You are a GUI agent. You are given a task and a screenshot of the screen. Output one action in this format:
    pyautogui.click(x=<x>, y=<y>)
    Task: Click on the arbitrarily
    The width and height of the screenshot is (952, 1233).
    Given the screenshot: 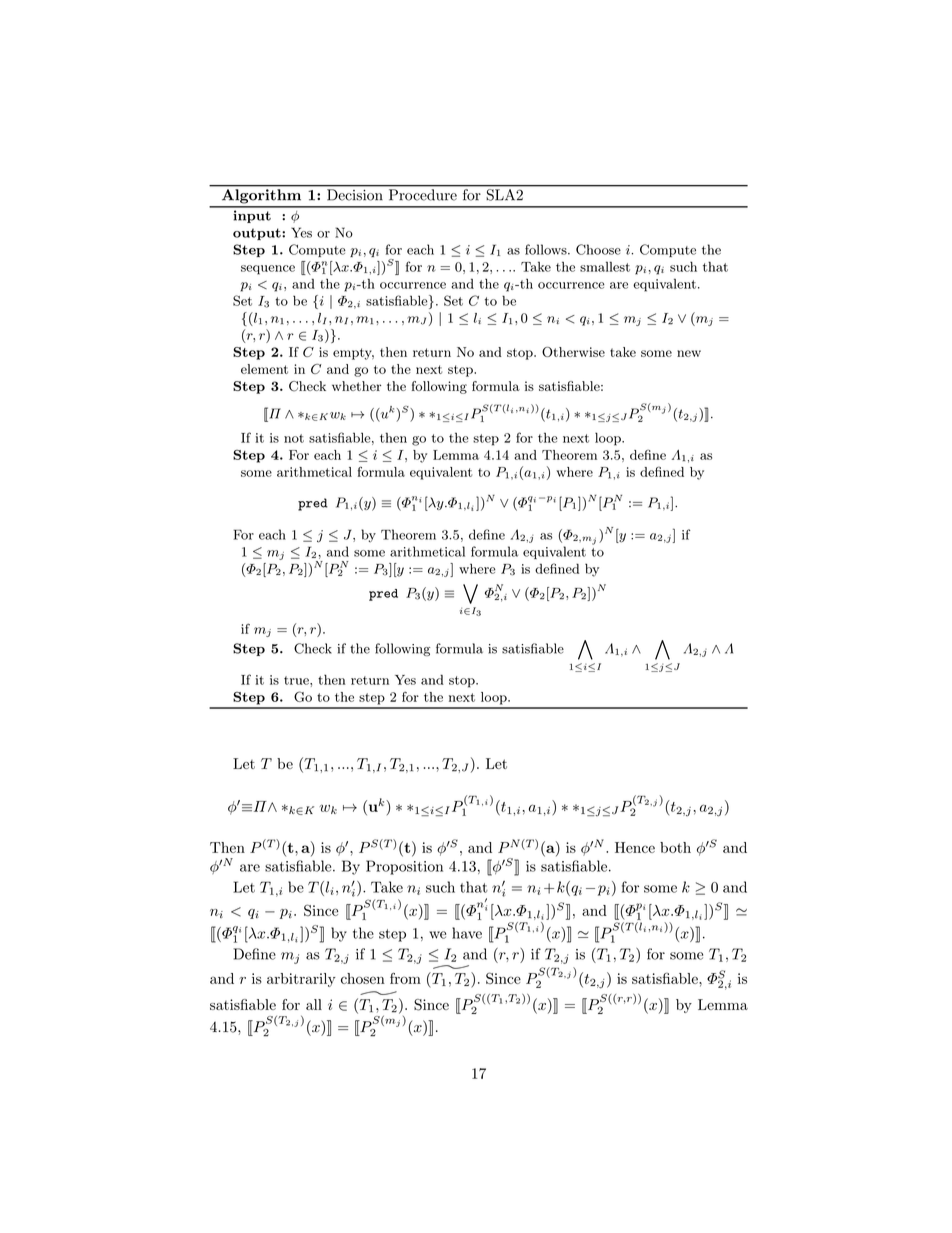 What is the action you would take?
    pyautogui.click(x=301, y=980)
